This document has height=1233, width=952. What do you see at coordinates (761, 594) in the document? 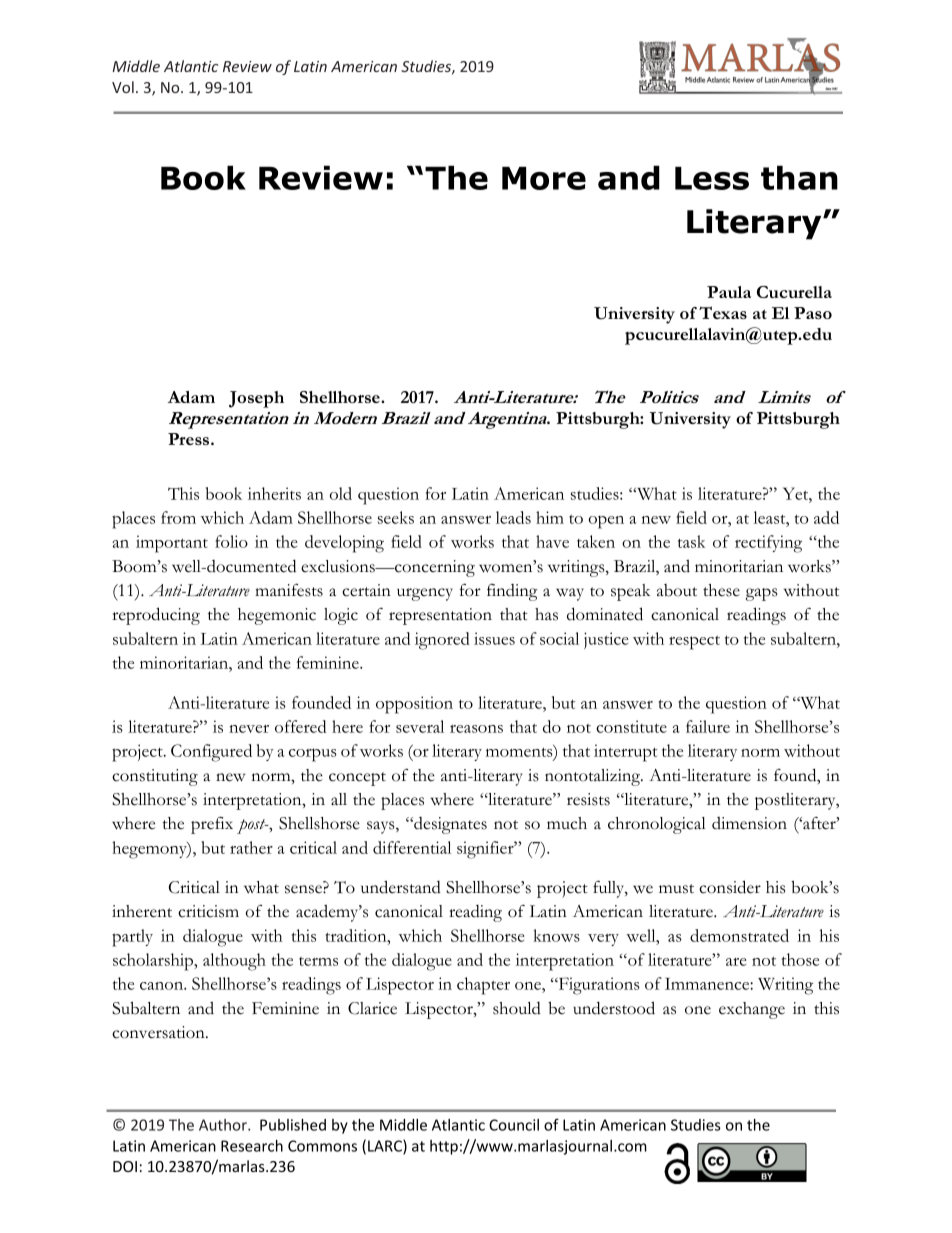
I see `gaps` at bounding box center [761, 594].
